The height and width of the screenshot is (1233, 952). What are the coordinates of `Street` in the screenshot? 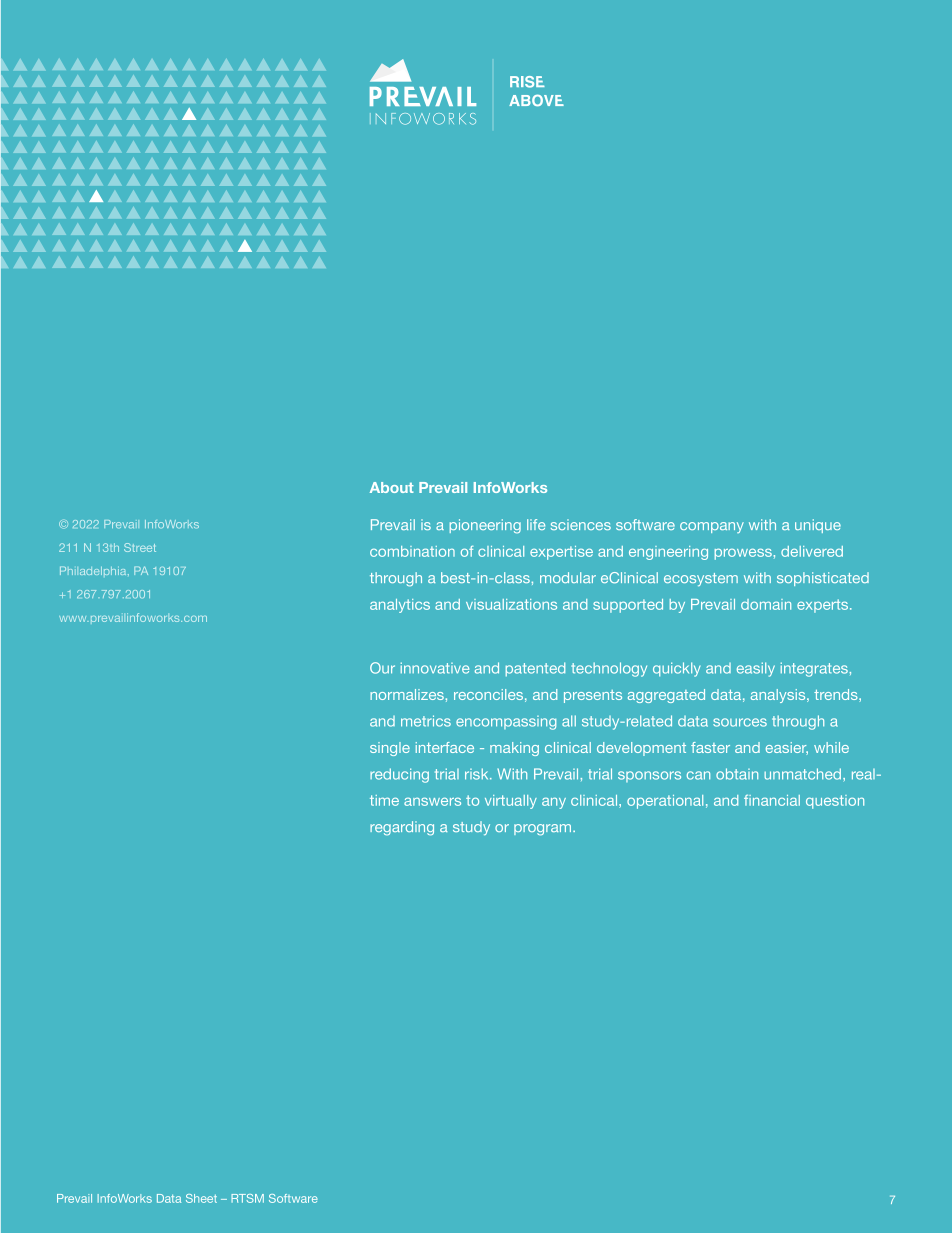 It's located at (140, 547).
